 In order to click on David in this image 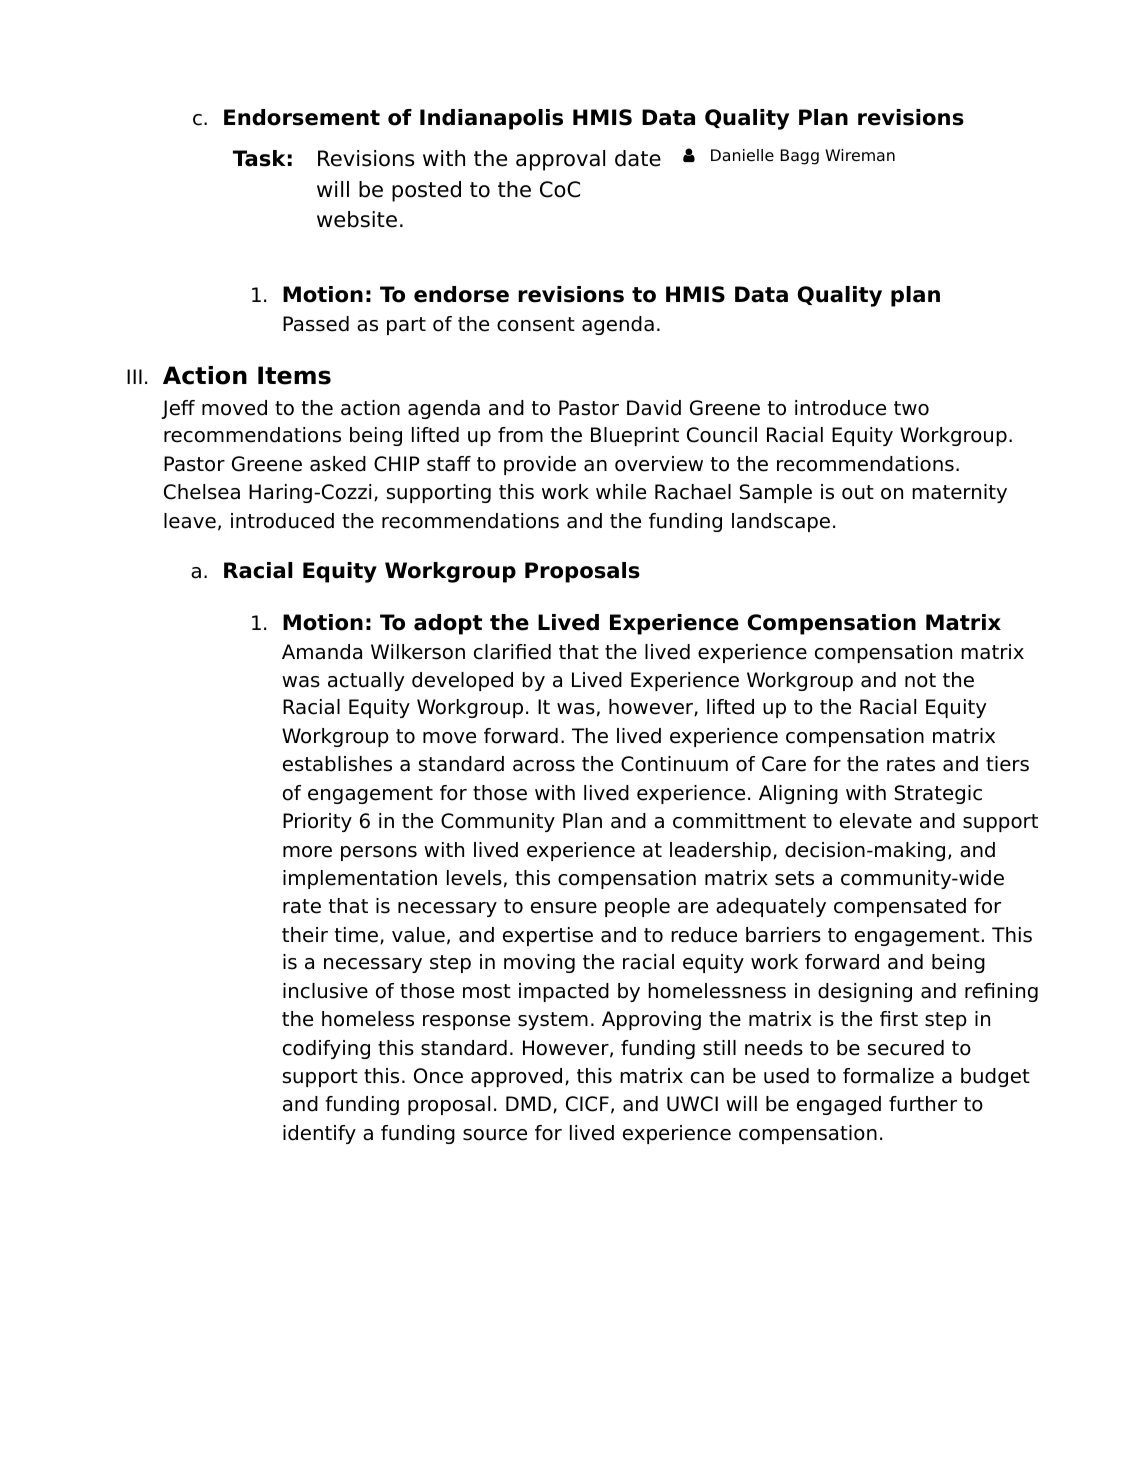, I will do `click(654, 408)`.
